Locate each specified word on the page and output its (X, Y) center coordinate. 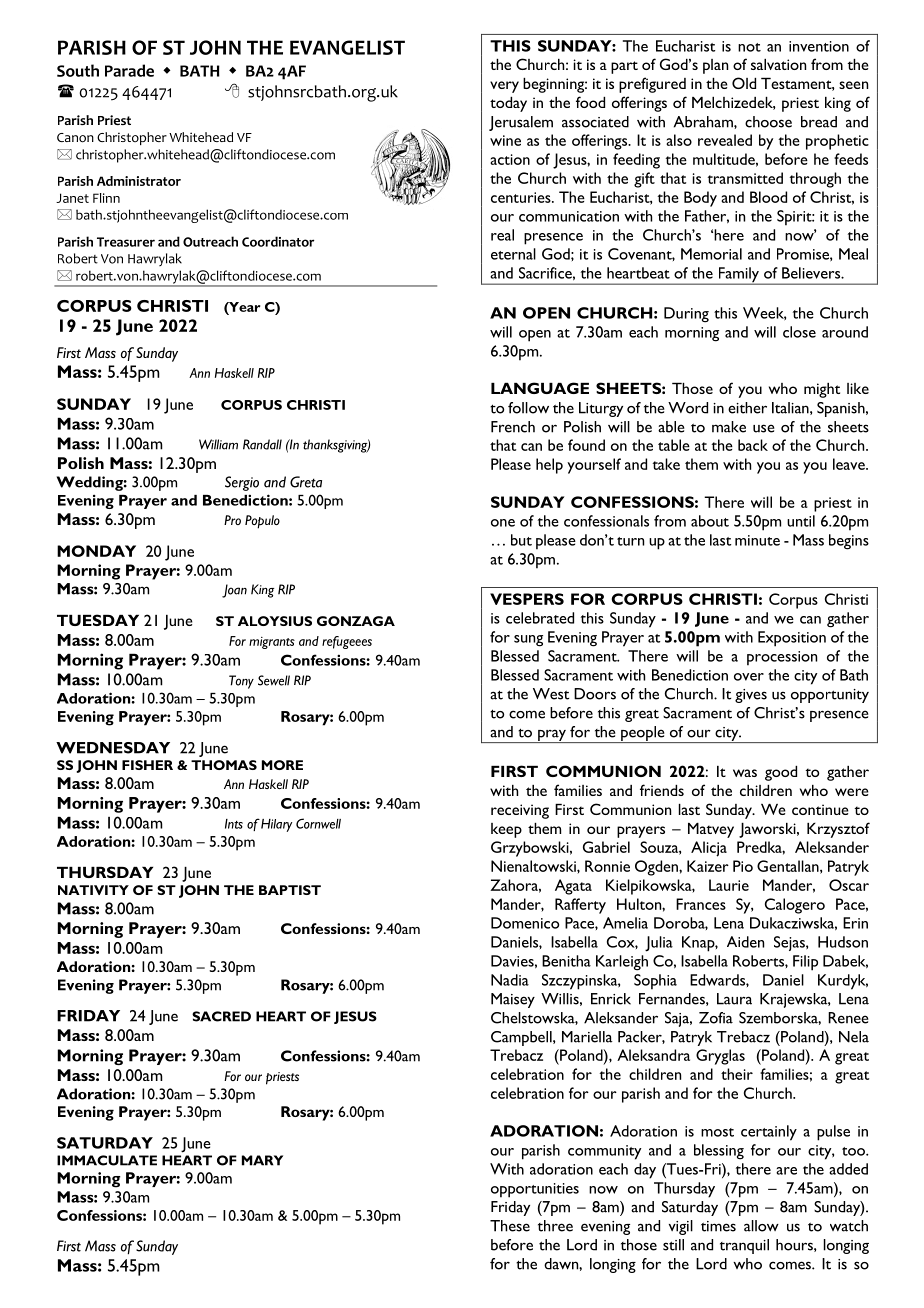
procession (782, 658)
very (504, 87)
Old (744, 83)
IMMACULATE (107, 1160)
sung (528, 641)
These (510, 1226)
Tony (241, 682)
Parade (129, 70)
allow (761, 1226)
